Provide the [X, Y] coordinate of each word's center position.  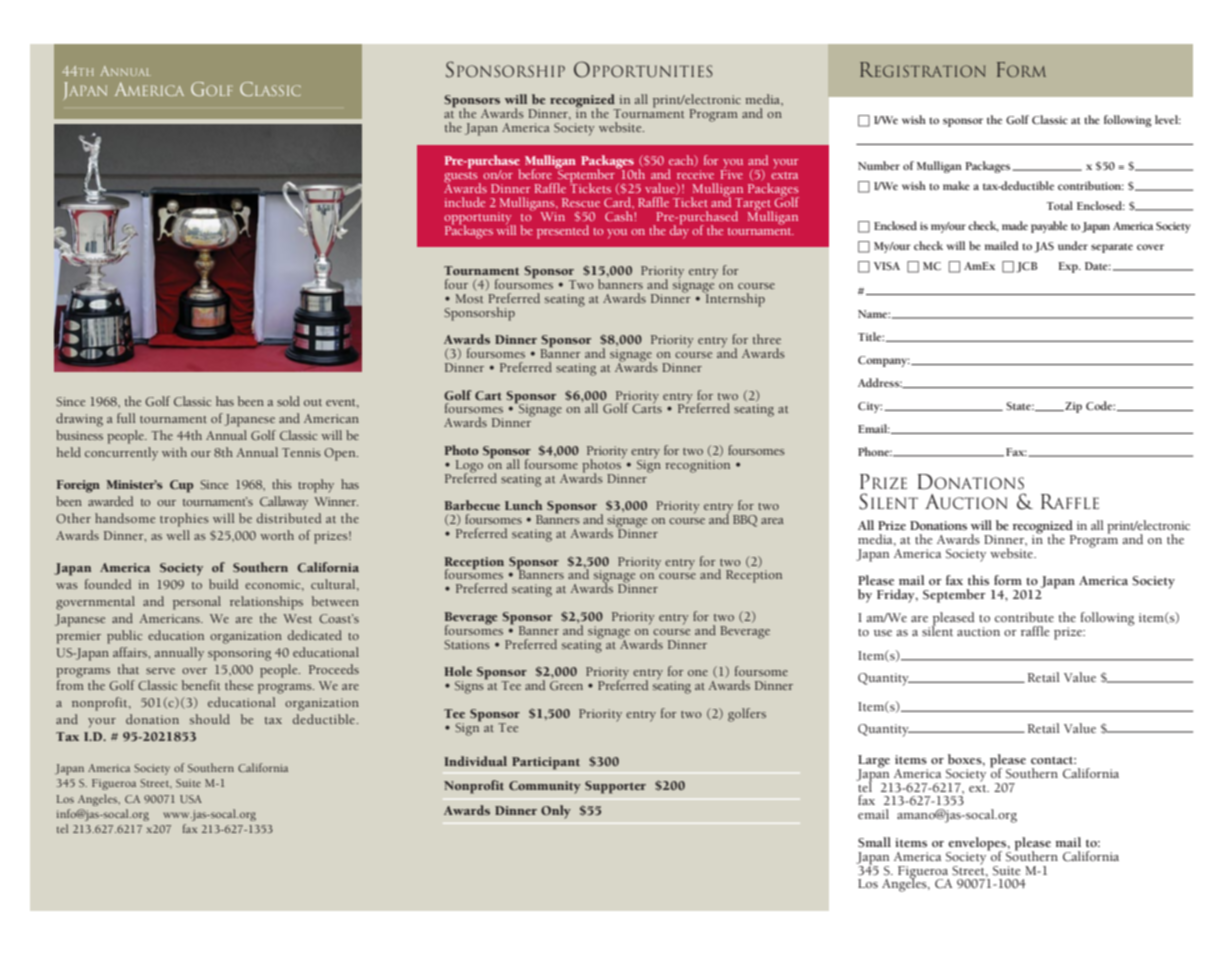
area [772, 521]
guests [462, 178]
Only [556, 812]
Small [874, 842]
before [535, 174]
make [956, 185]
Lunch [523, 505]
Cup [181, 486]
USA [191, 799]
